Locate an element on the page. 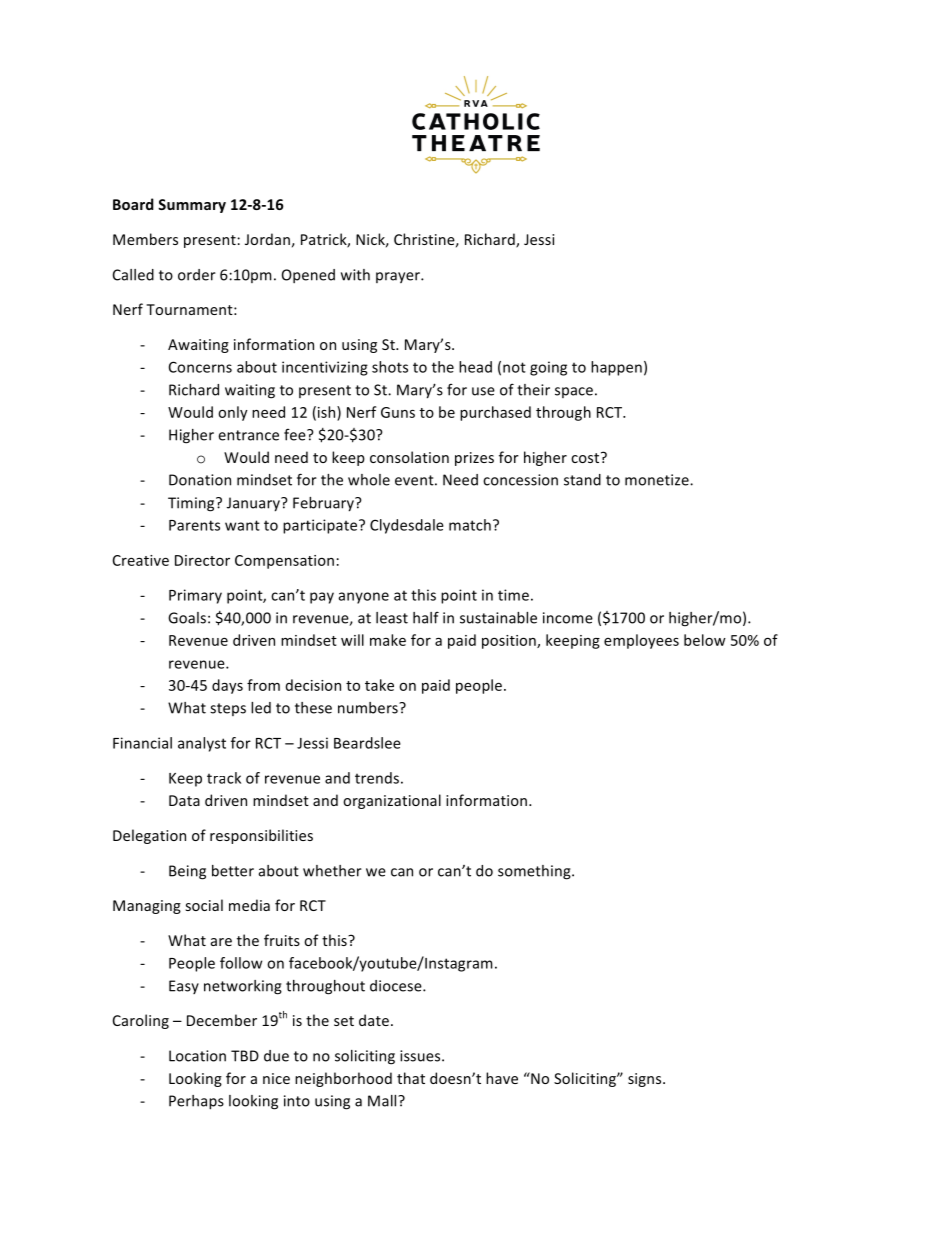 The width and height of the page is (952, 1233). make is located at coordinates (388, 640).
